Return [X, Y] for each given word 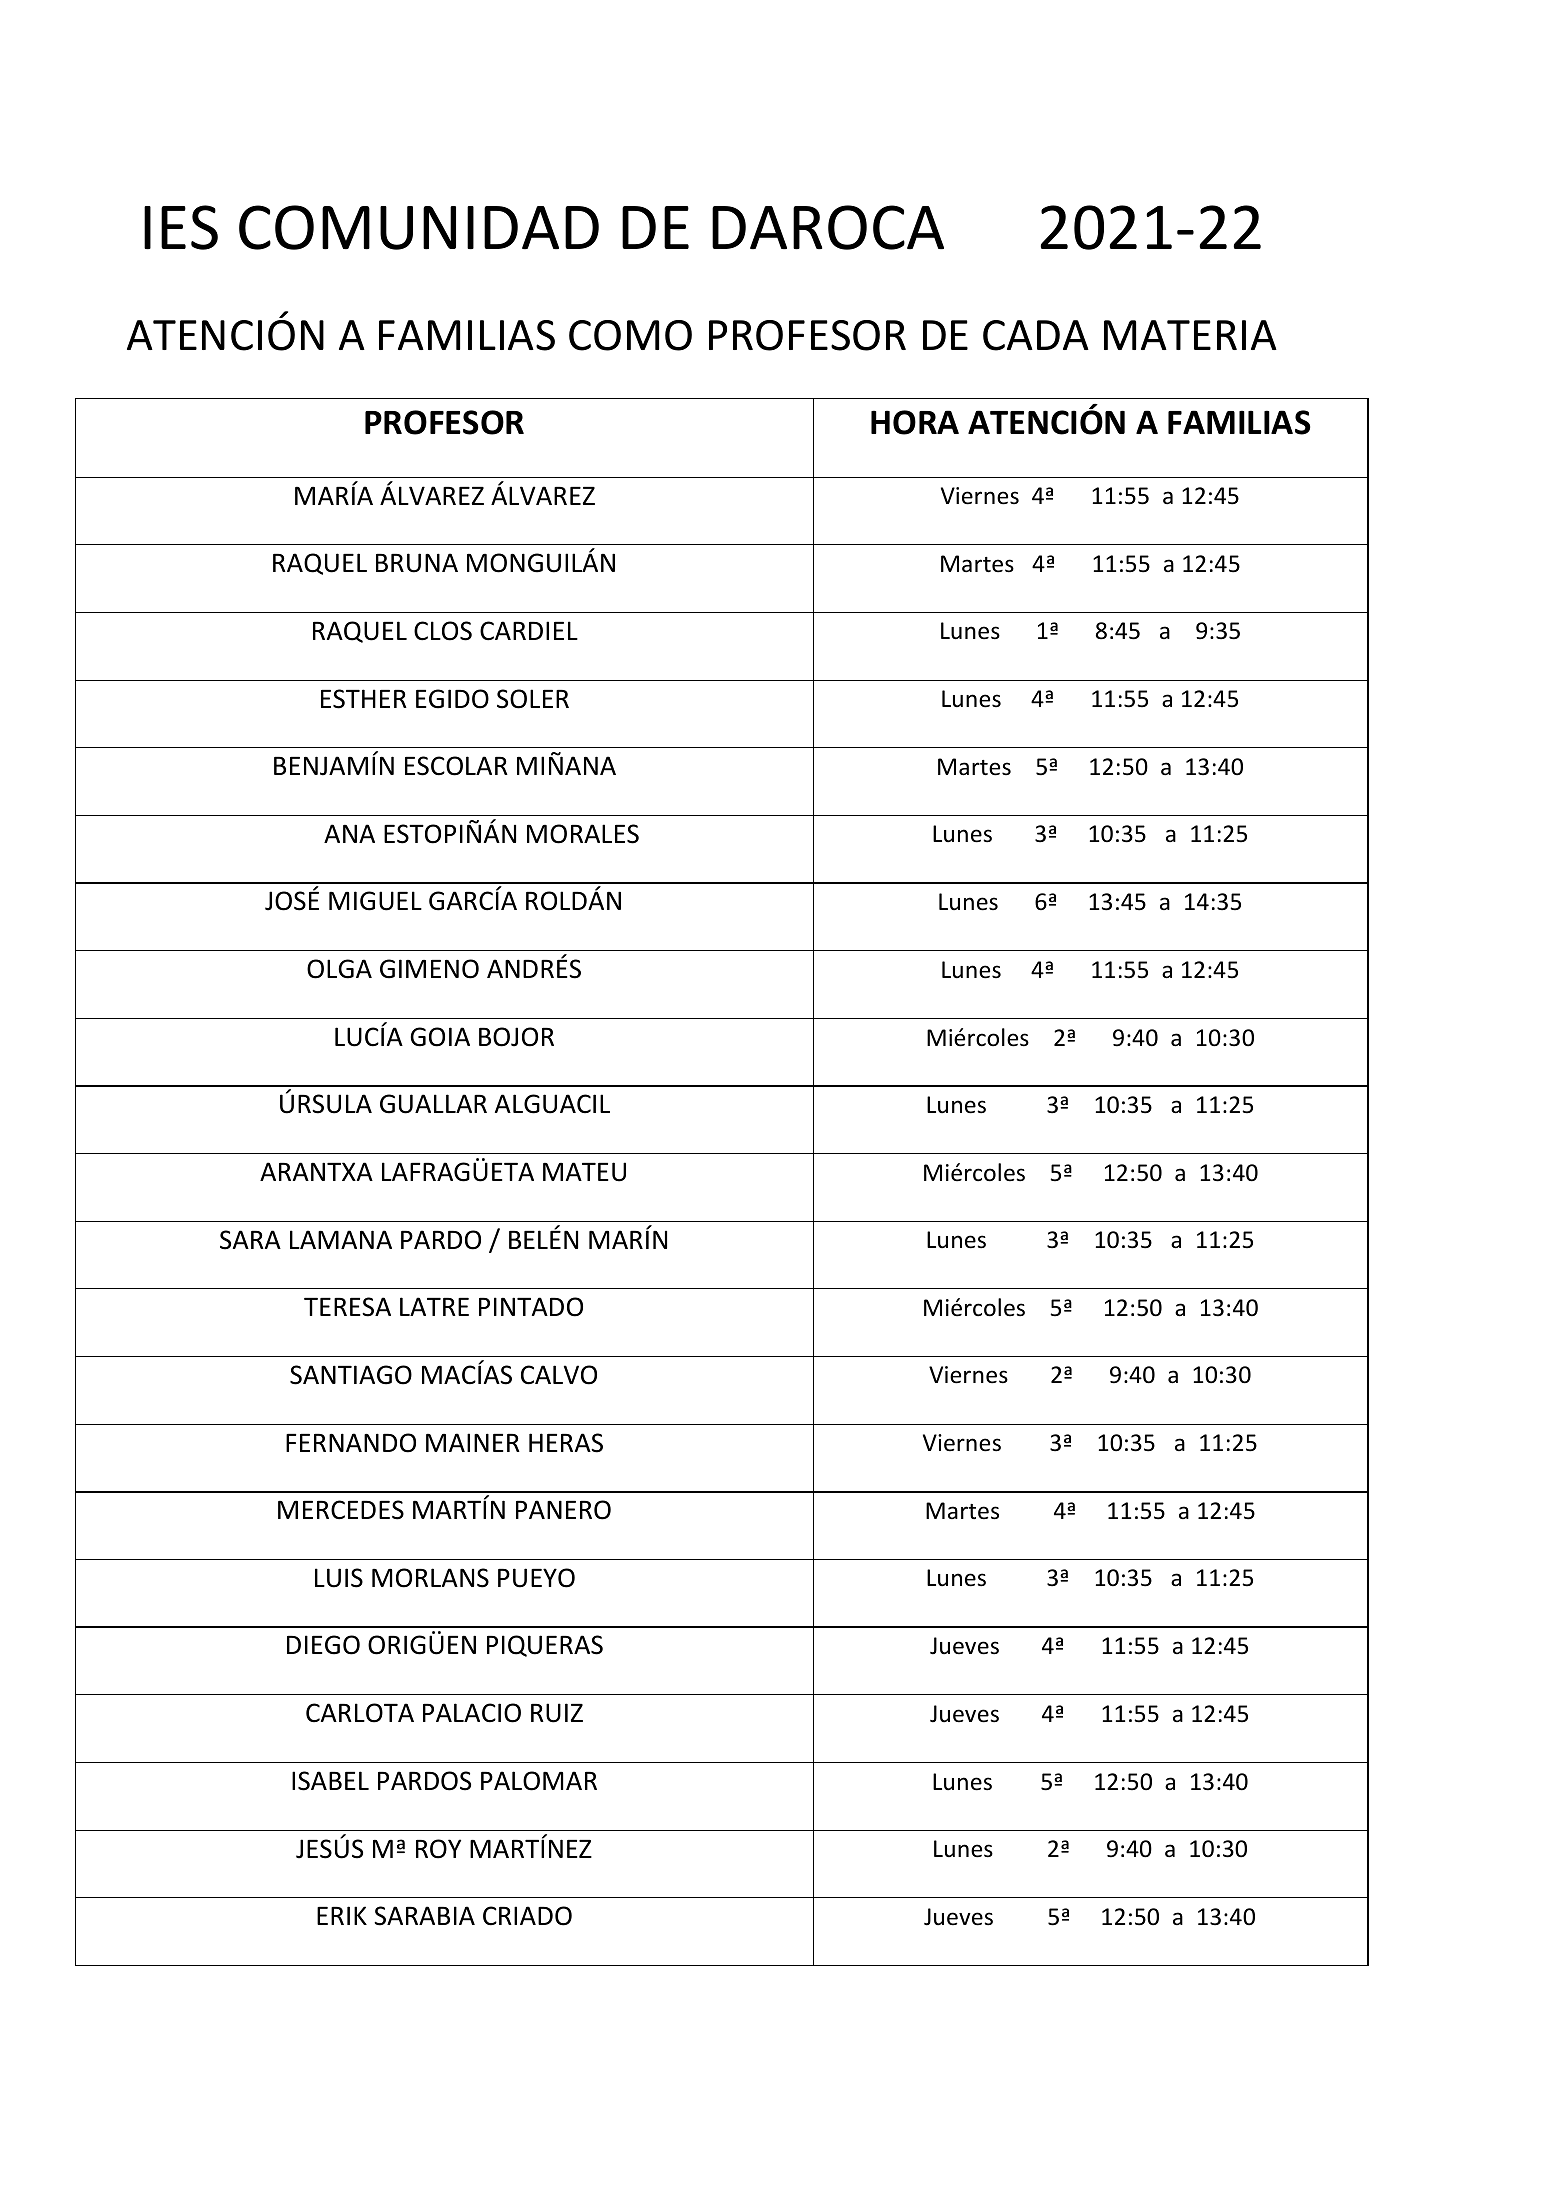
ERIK [342, 1915]
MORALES [583, 834]
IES [181, 227]
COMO [630, 335]
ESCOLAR [456, 766]
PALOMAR [539, 1781]
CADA [1036, 335]
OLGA [339, 969]
